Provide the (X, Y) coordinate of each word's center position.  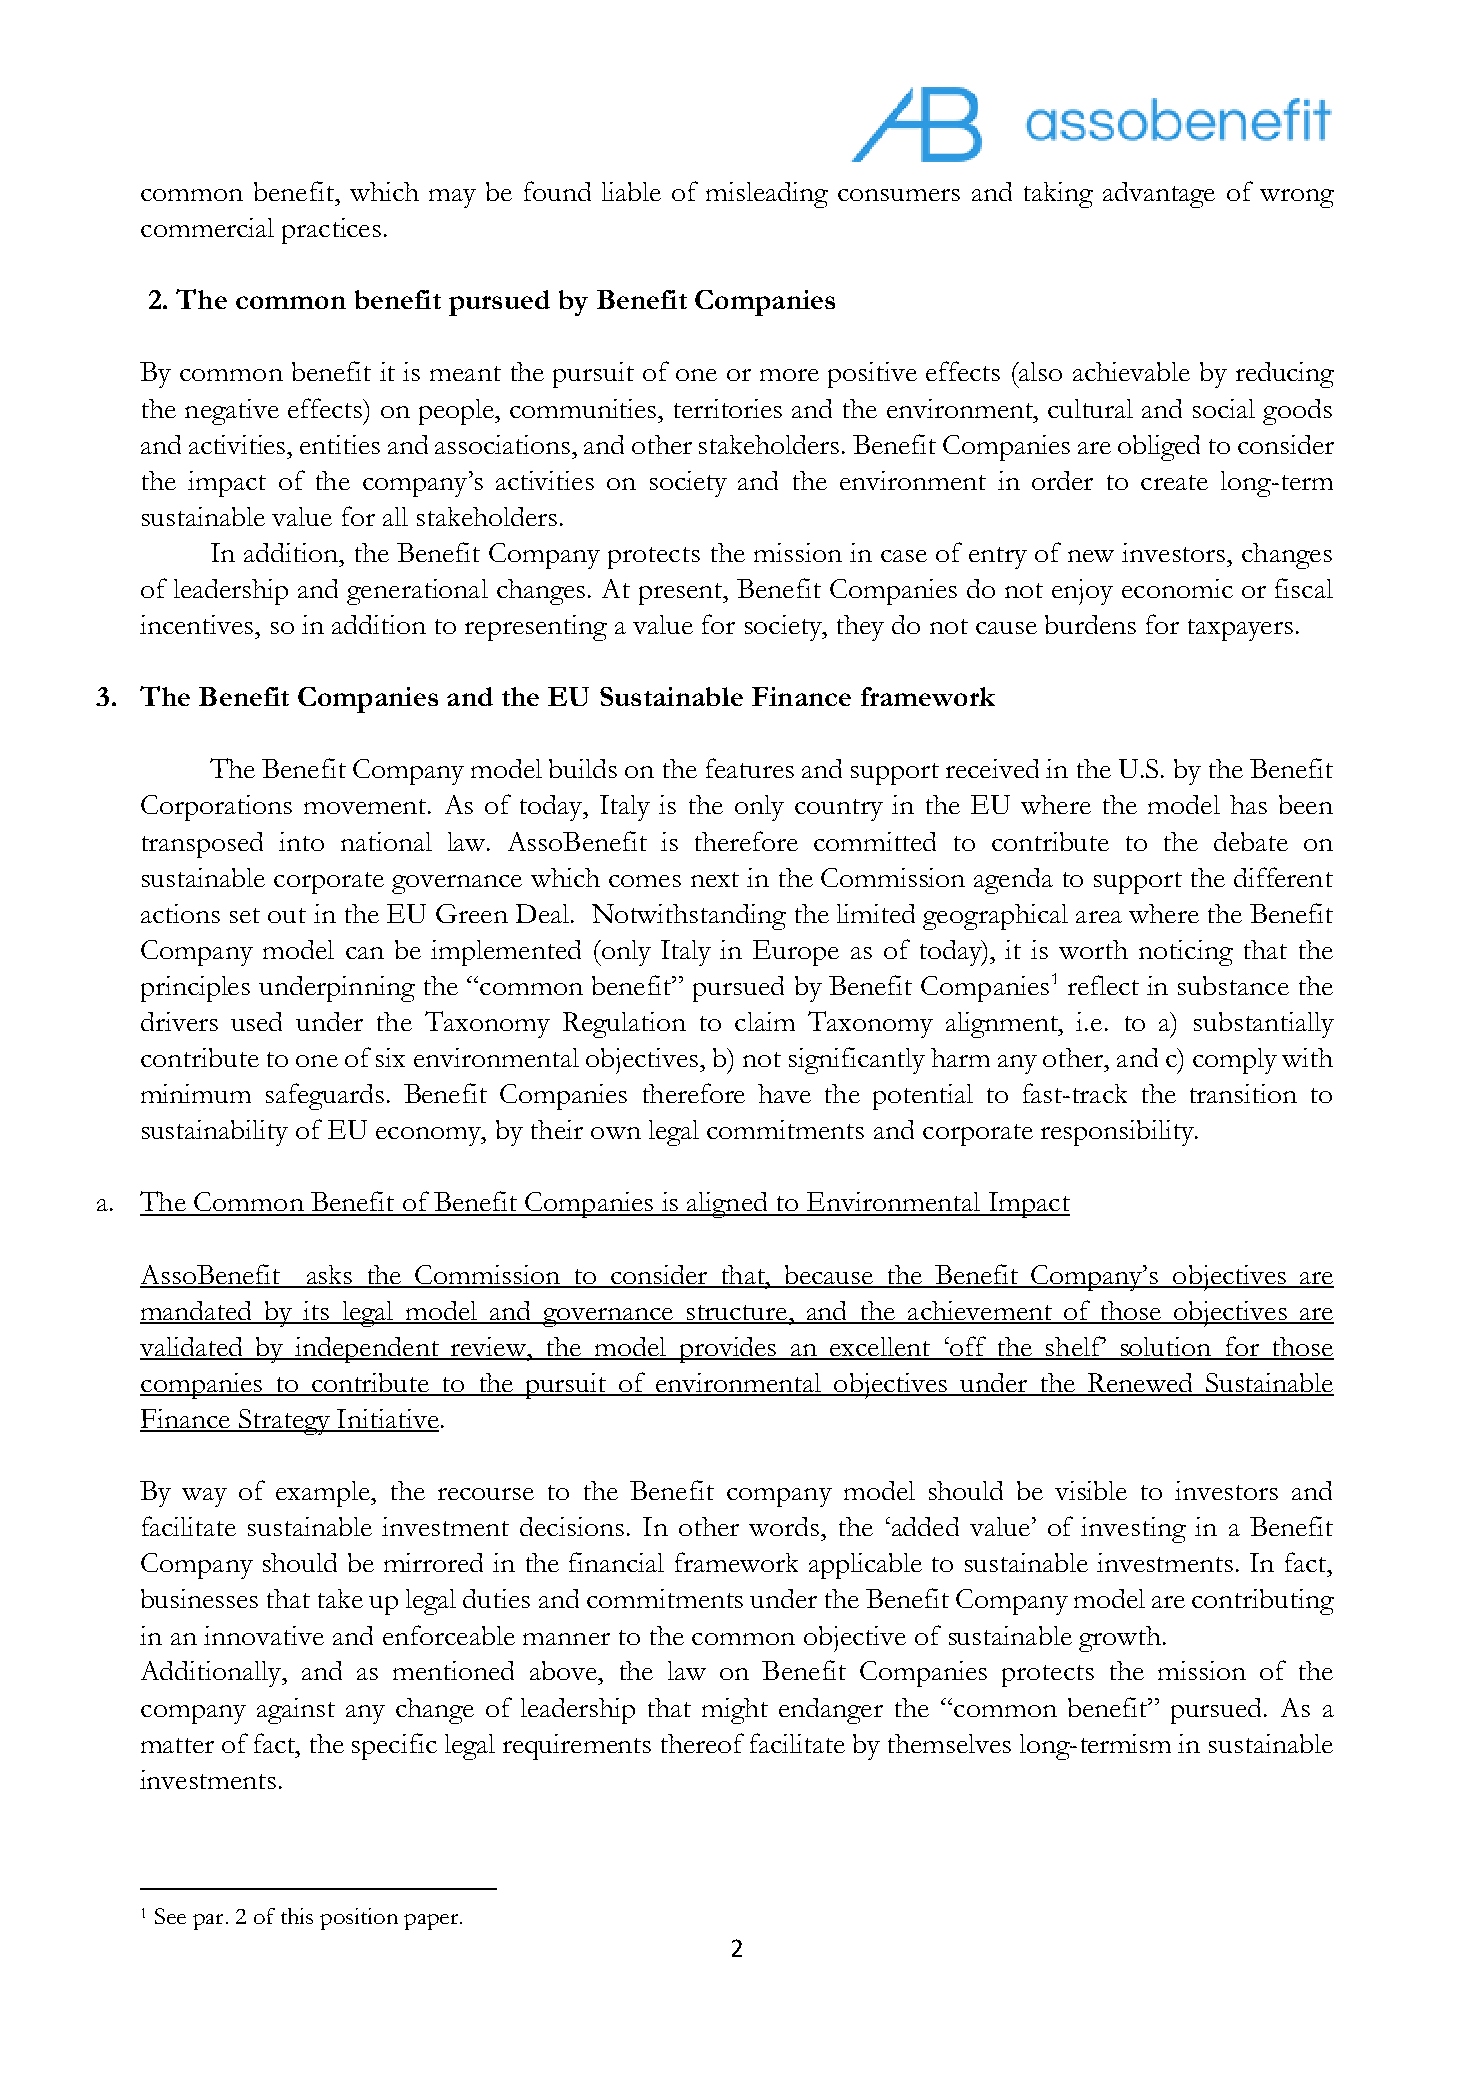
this (297, 1916)
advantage (1159, 195)
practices (331, 231)
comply (1235, 1061)
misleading (767, 195)
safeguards (325, 1096)
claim (765, 1021)
